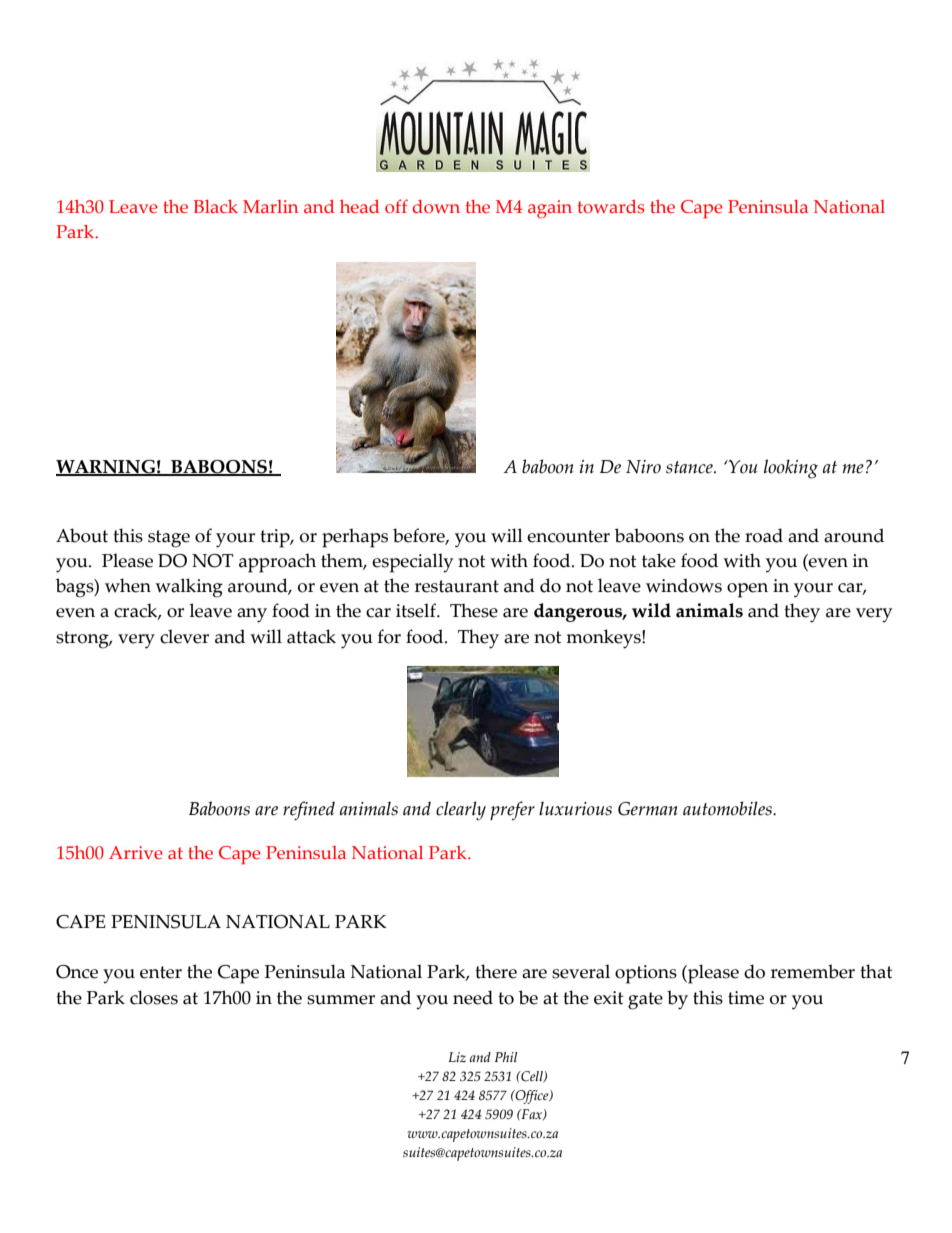 The height and width of the document is (1233, 952). I want to click on Black, so click(216, 207).
